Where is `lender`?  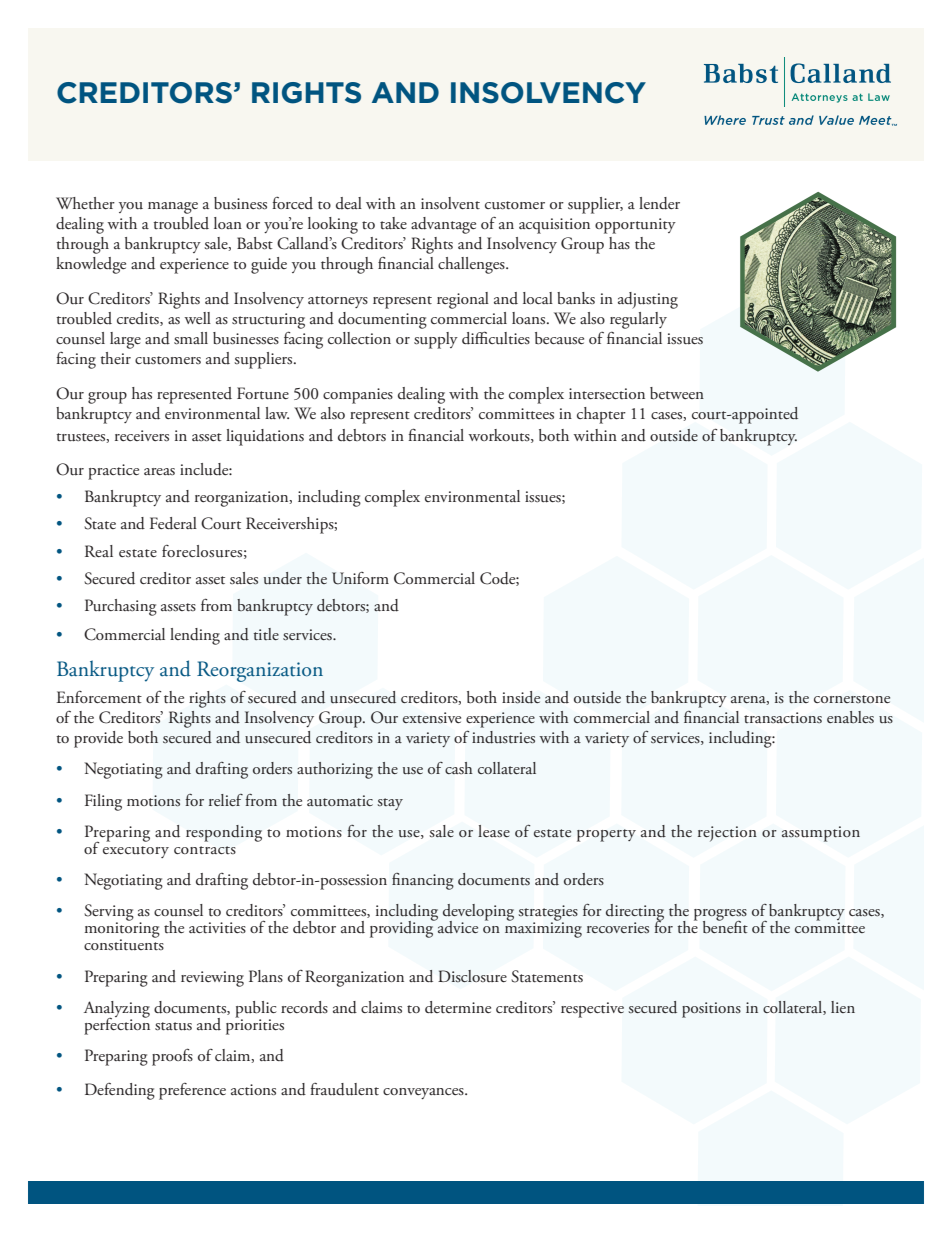
lender is located at coordinates (659, 203).
